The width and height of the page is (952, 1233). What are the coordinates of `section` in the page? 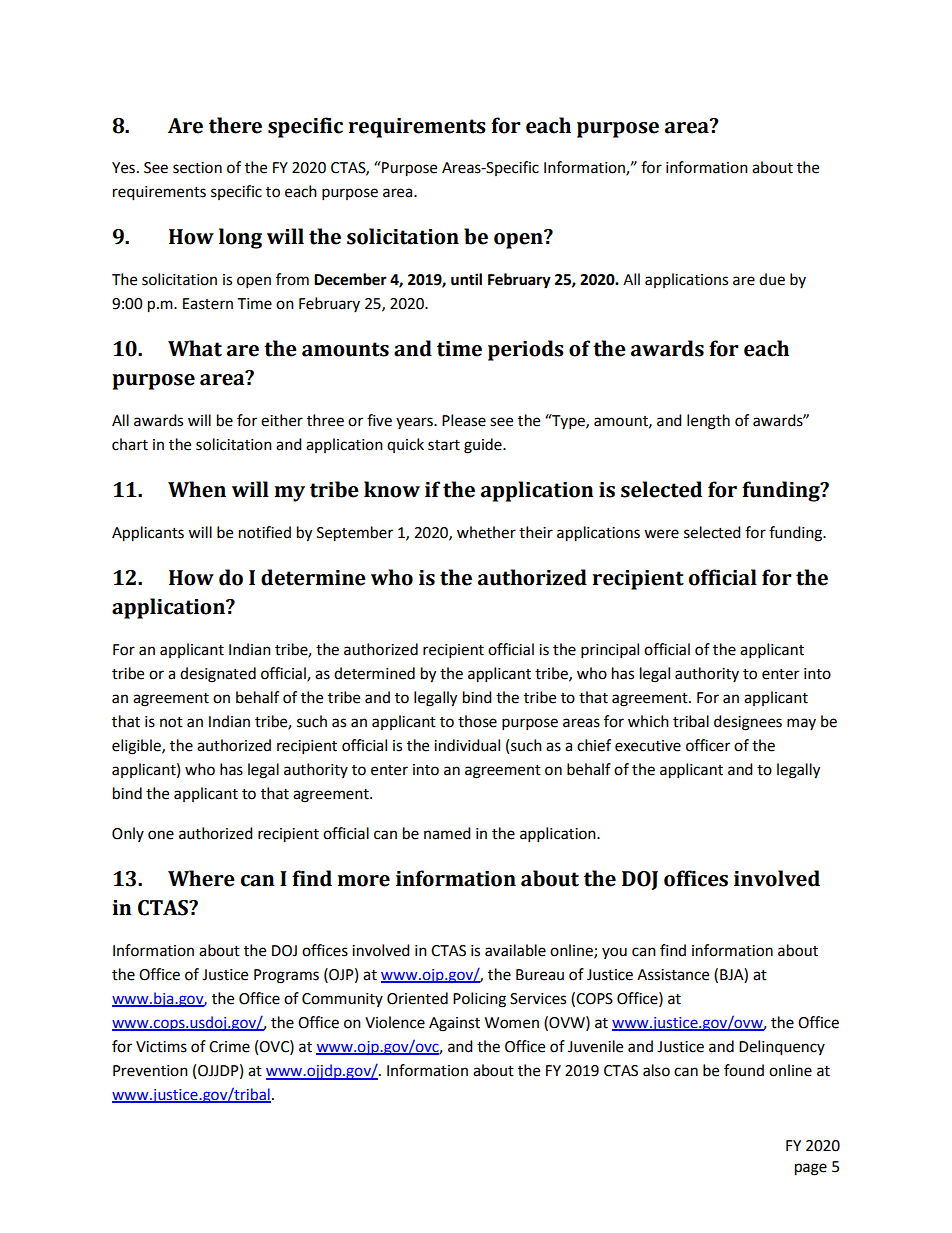 It's located at (197, 168).
